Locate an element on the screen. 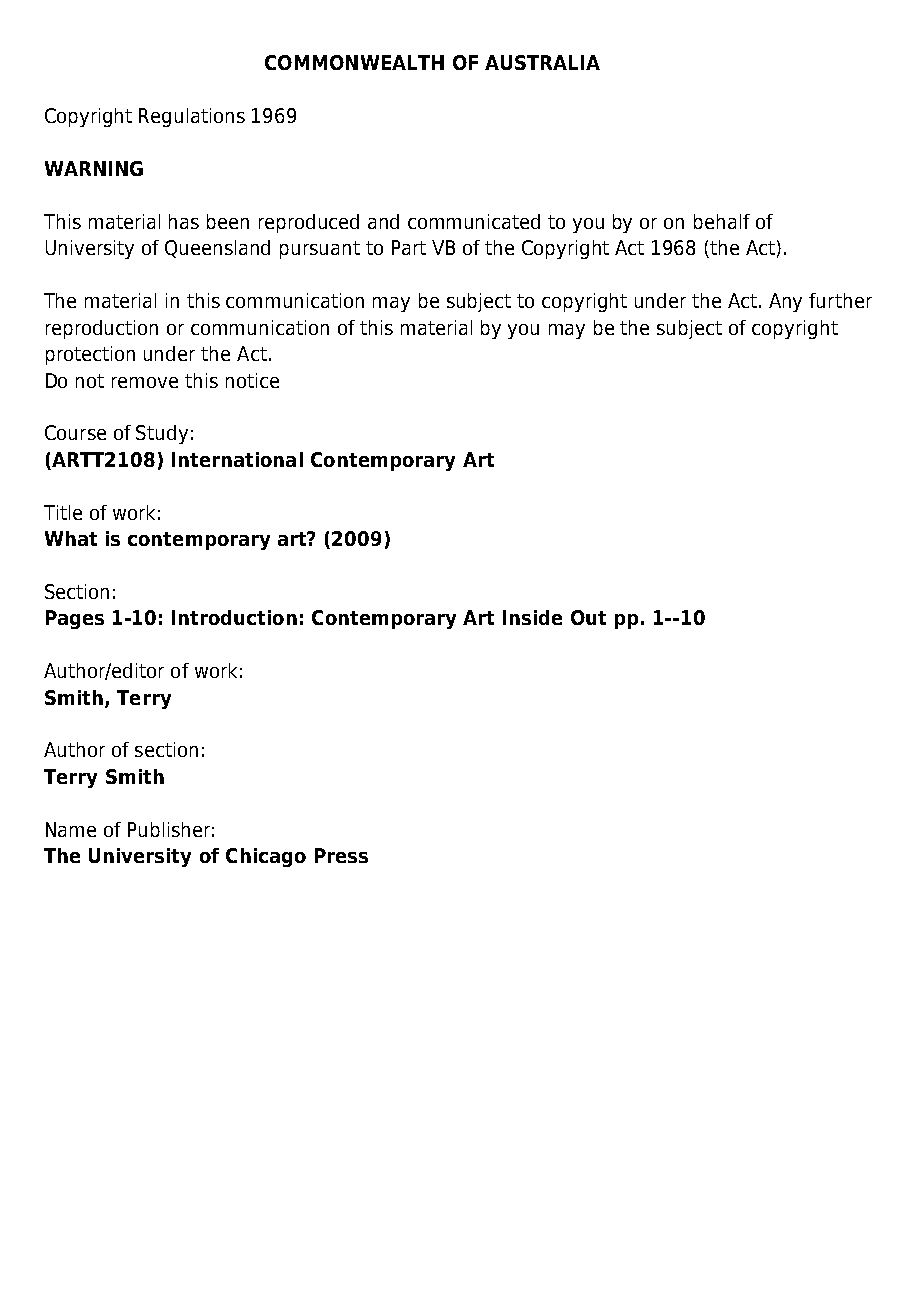 This screenshot has height=1308, width=924. reproduction is located at coordinates (102, 329).
